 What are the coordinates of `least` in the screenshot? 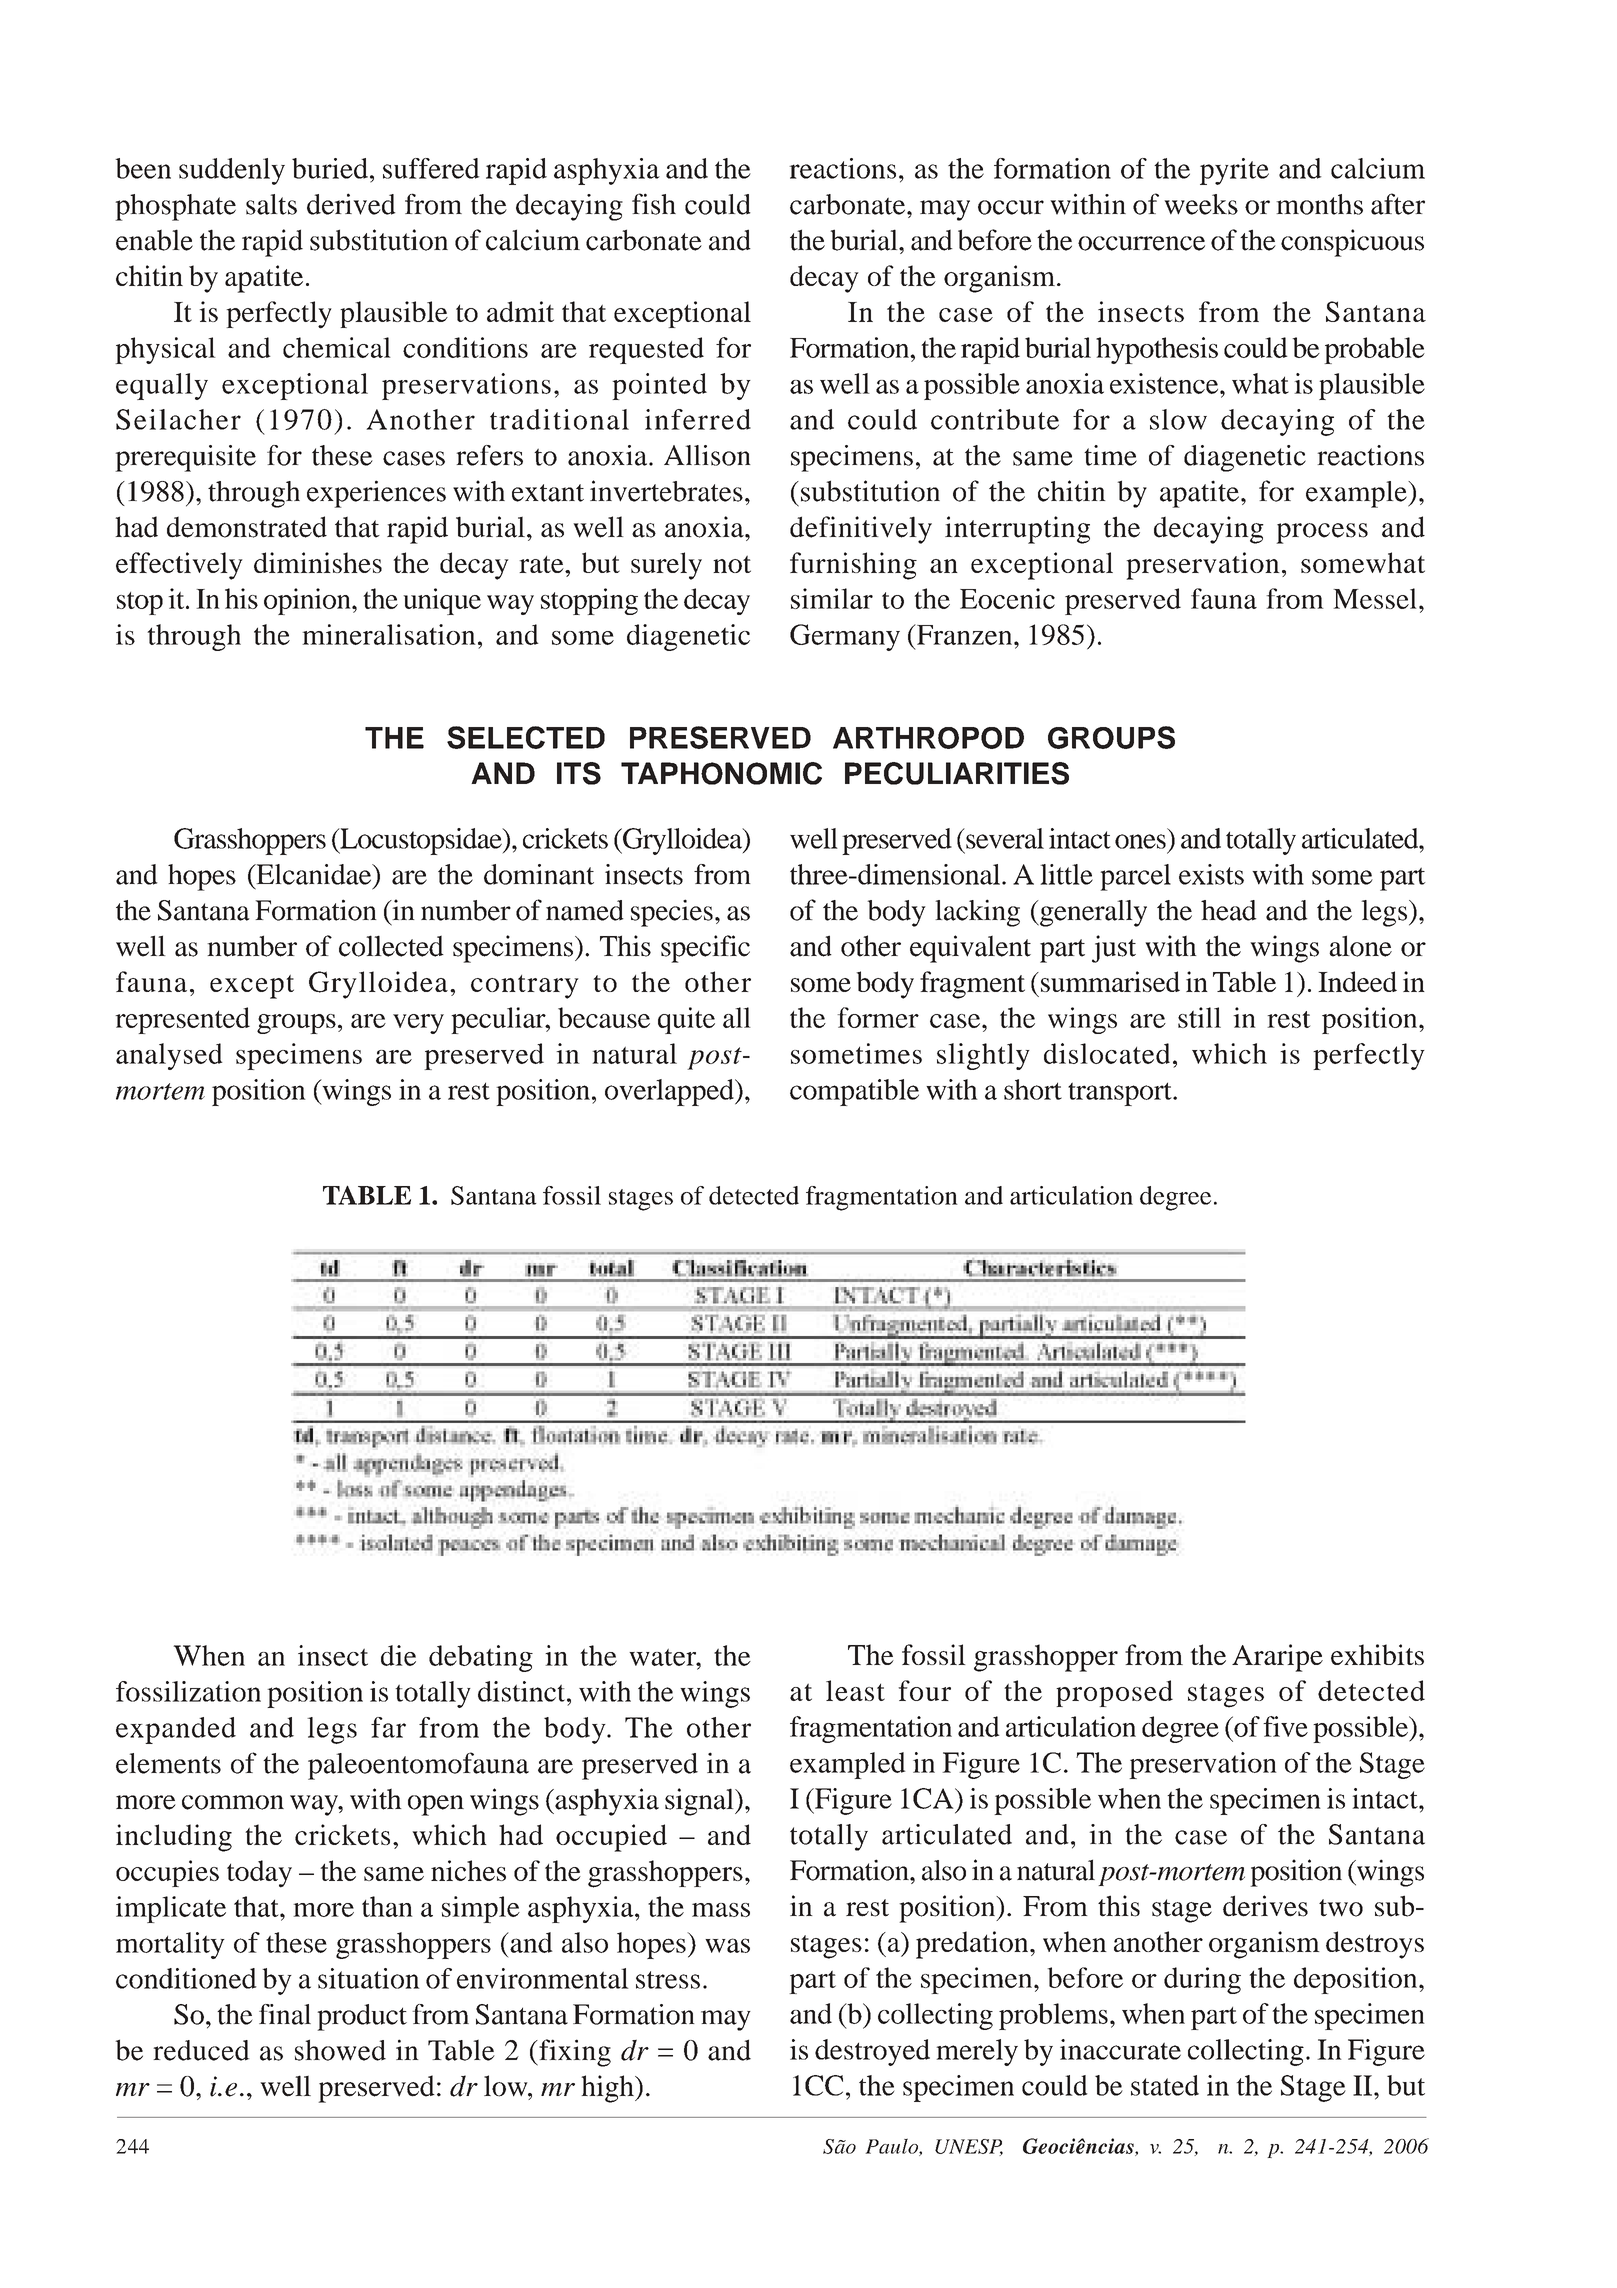 It's located at (855, 1690).
